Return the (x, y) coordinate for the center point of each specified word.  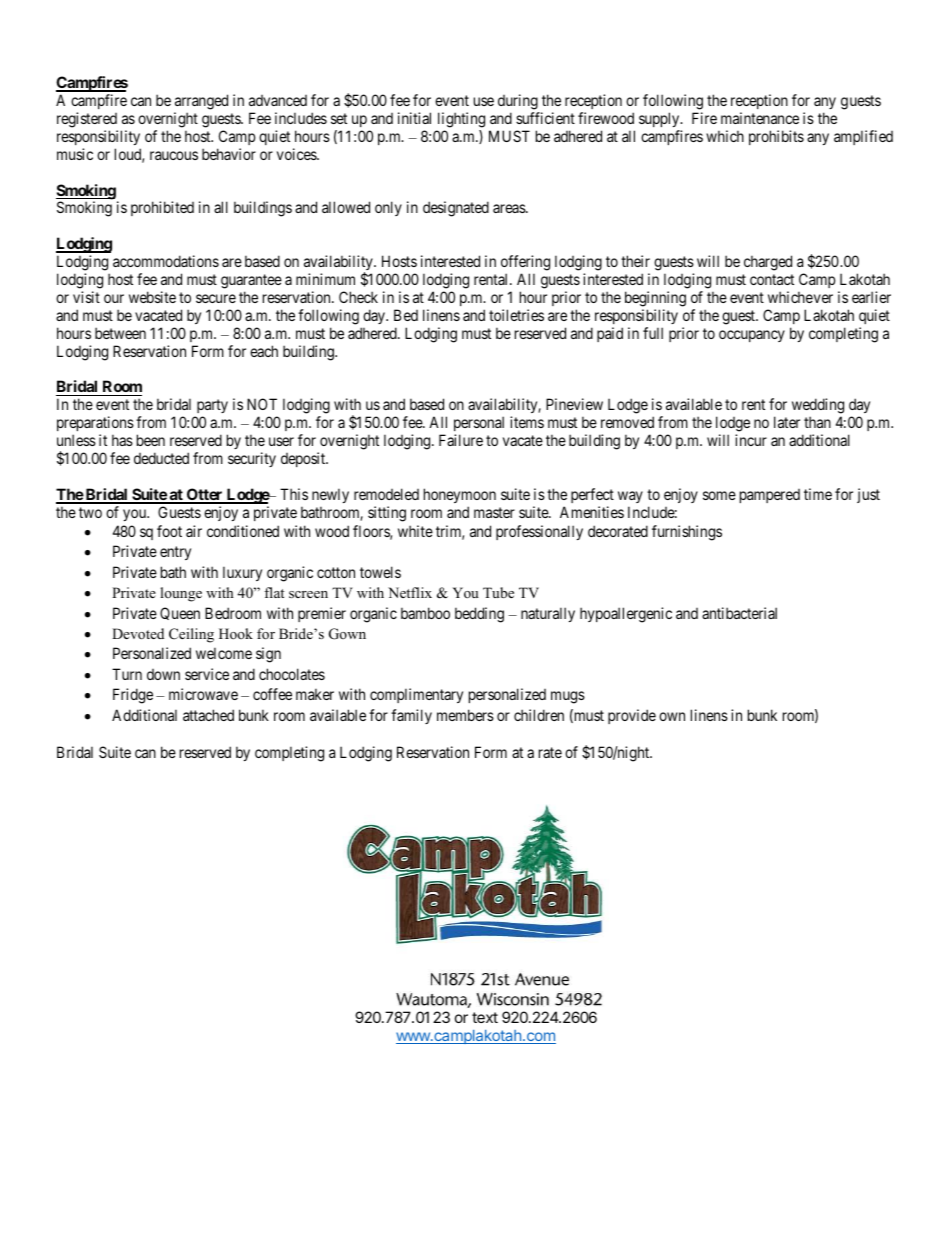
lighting (461, 120)
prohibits (776, 137)
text (485, 1017)
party (211, 408)
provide (632, 716)
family (411, 716)
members (465, 715)
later (787, 422)
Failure (461, 440)
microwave (203, 694)
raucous (174, 155)
